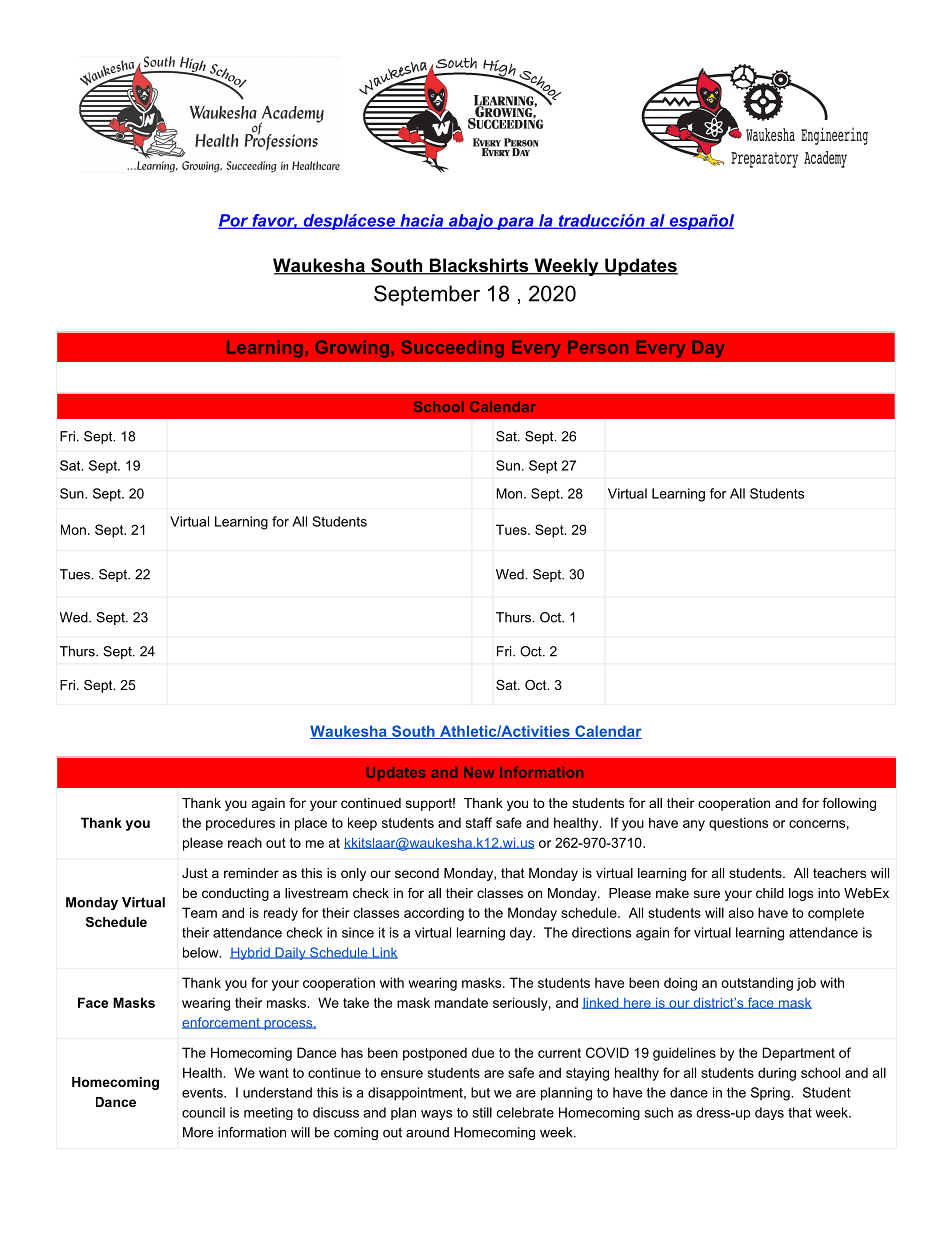  Describe the element at coordinates (849, 804) in the document. I see `following` at that location.
